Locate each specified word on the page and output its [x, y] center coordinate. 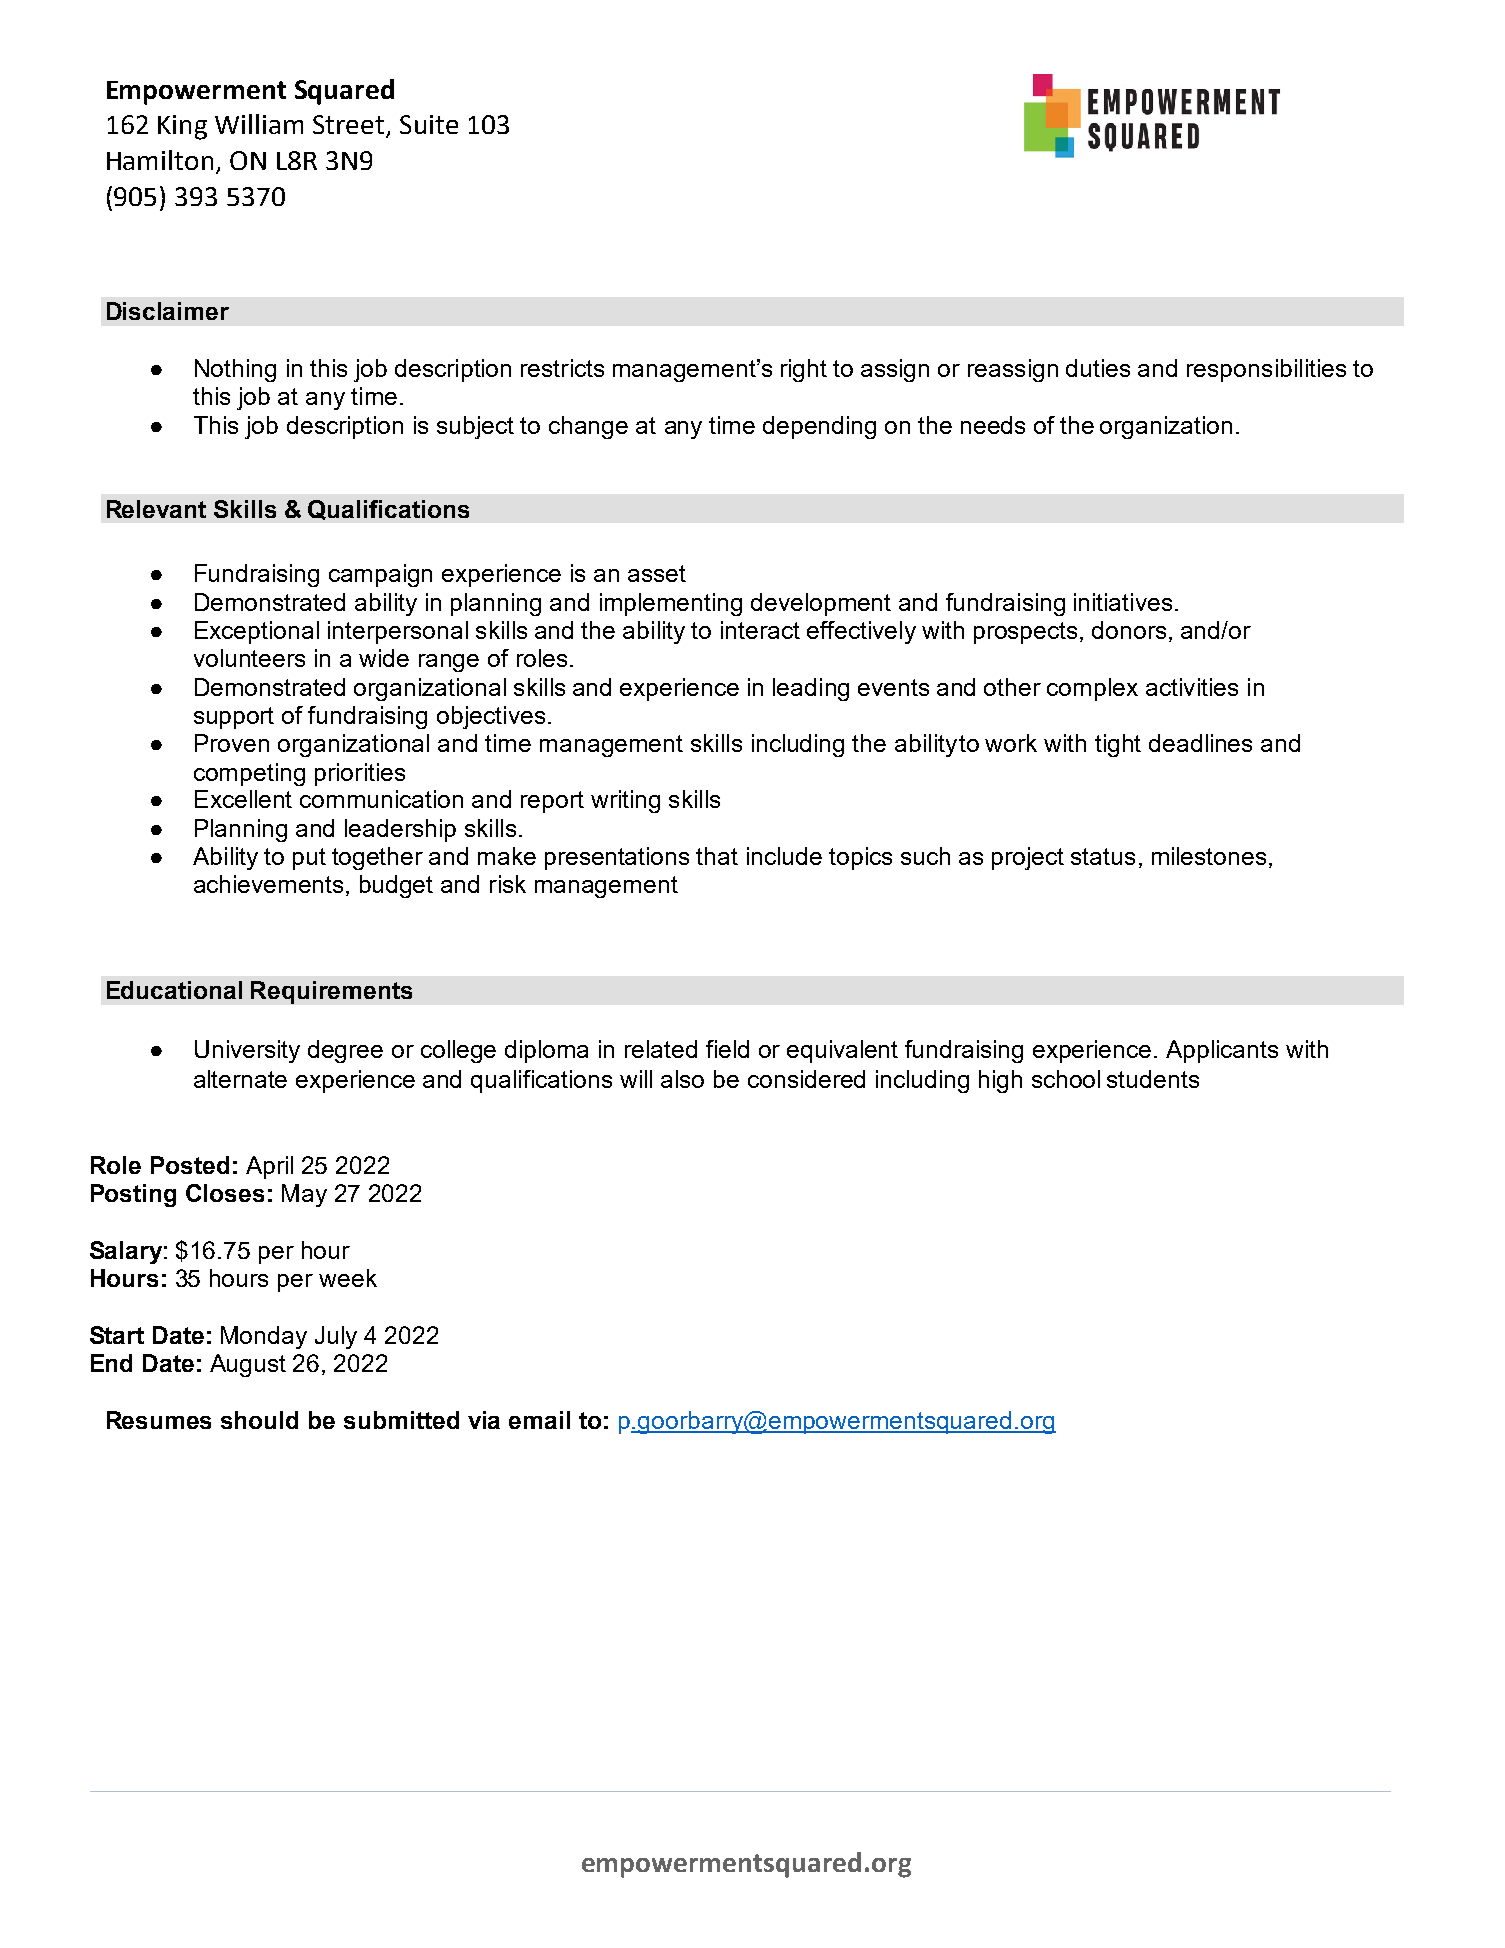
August [248, 1365]
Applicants [1222, 1051]
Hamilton [160, 160]
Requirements [331, 992]
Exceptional [257, 632]
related [661, 1049]
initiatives [1123, 602]
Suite [429, 124]
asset [657, 573]
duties [1098, 368]
